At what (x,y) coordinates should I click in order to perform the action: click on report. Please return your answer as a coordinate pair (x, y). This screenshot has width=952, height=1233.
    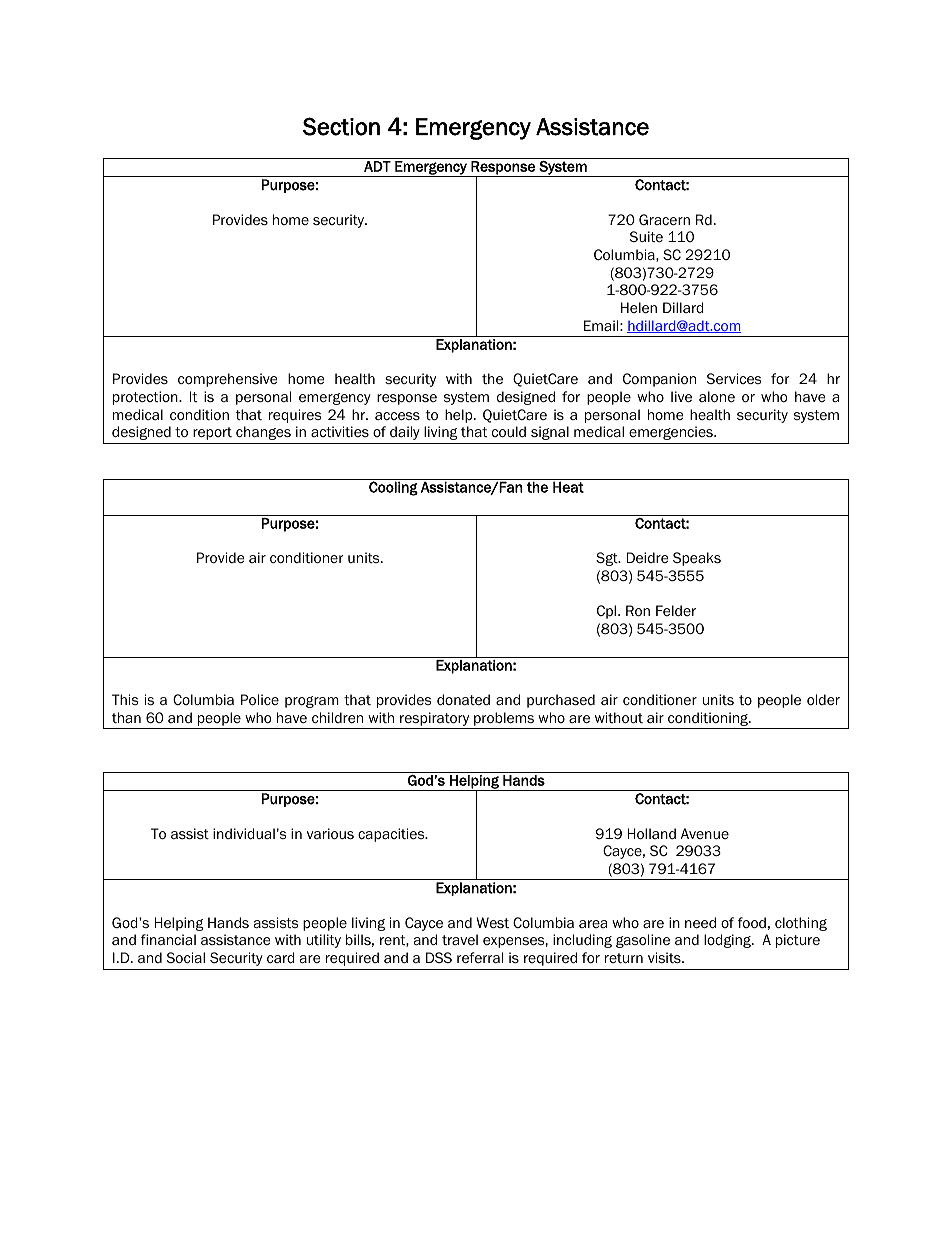
    Looking at the image, I should click on (212, 433).
